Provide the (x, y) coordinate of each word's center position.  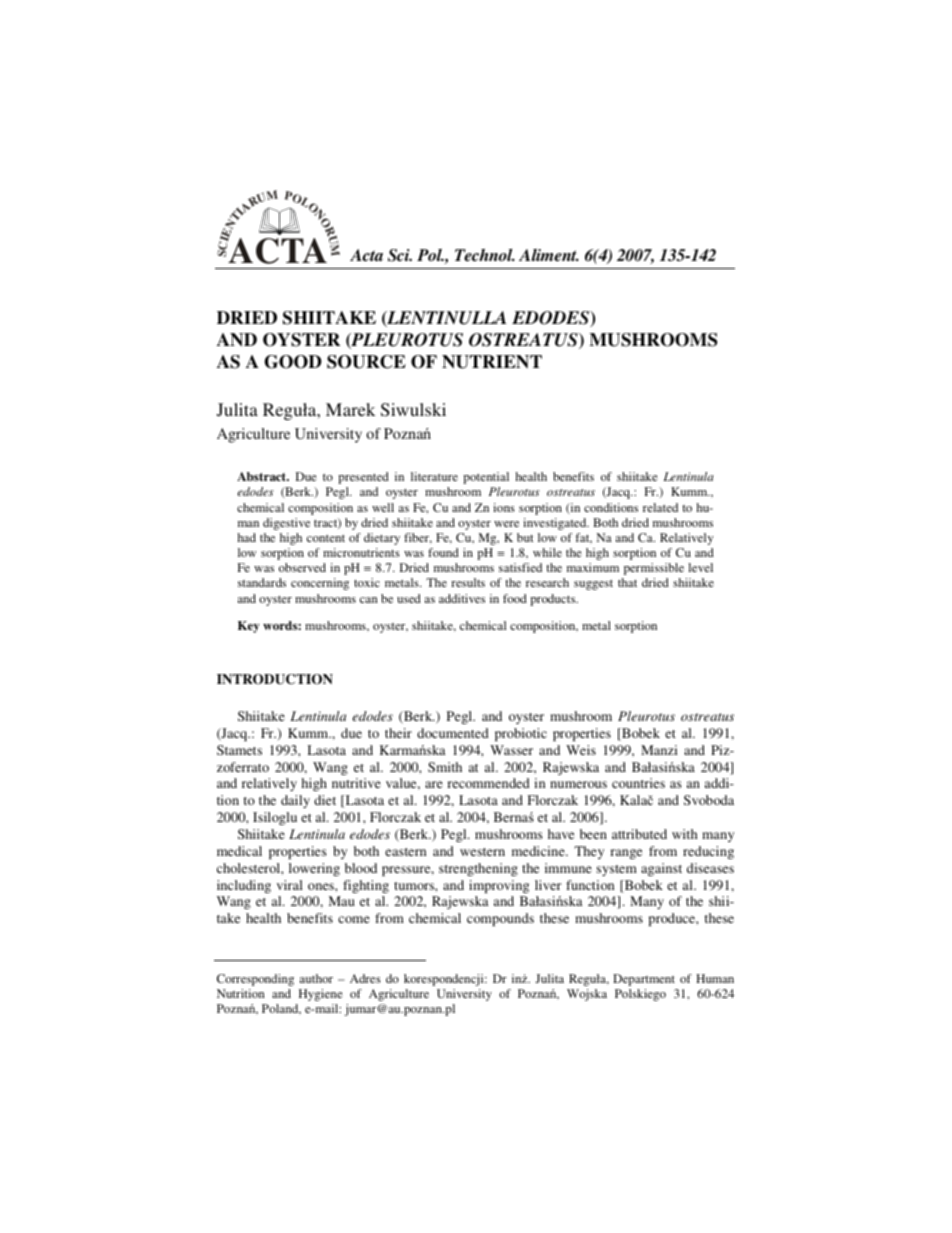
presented (363, 478)
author (316, 978)
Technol (485, 255)
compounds (500, 919)
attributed (639, 834)
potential (486, 478)
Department (644, 980)
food (515, 598)
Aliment (549, 255)
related (660, 507)
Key (249, 627)
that (627, 582)
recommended (488, 783)
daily (295, 801)
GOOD (293, 362)
